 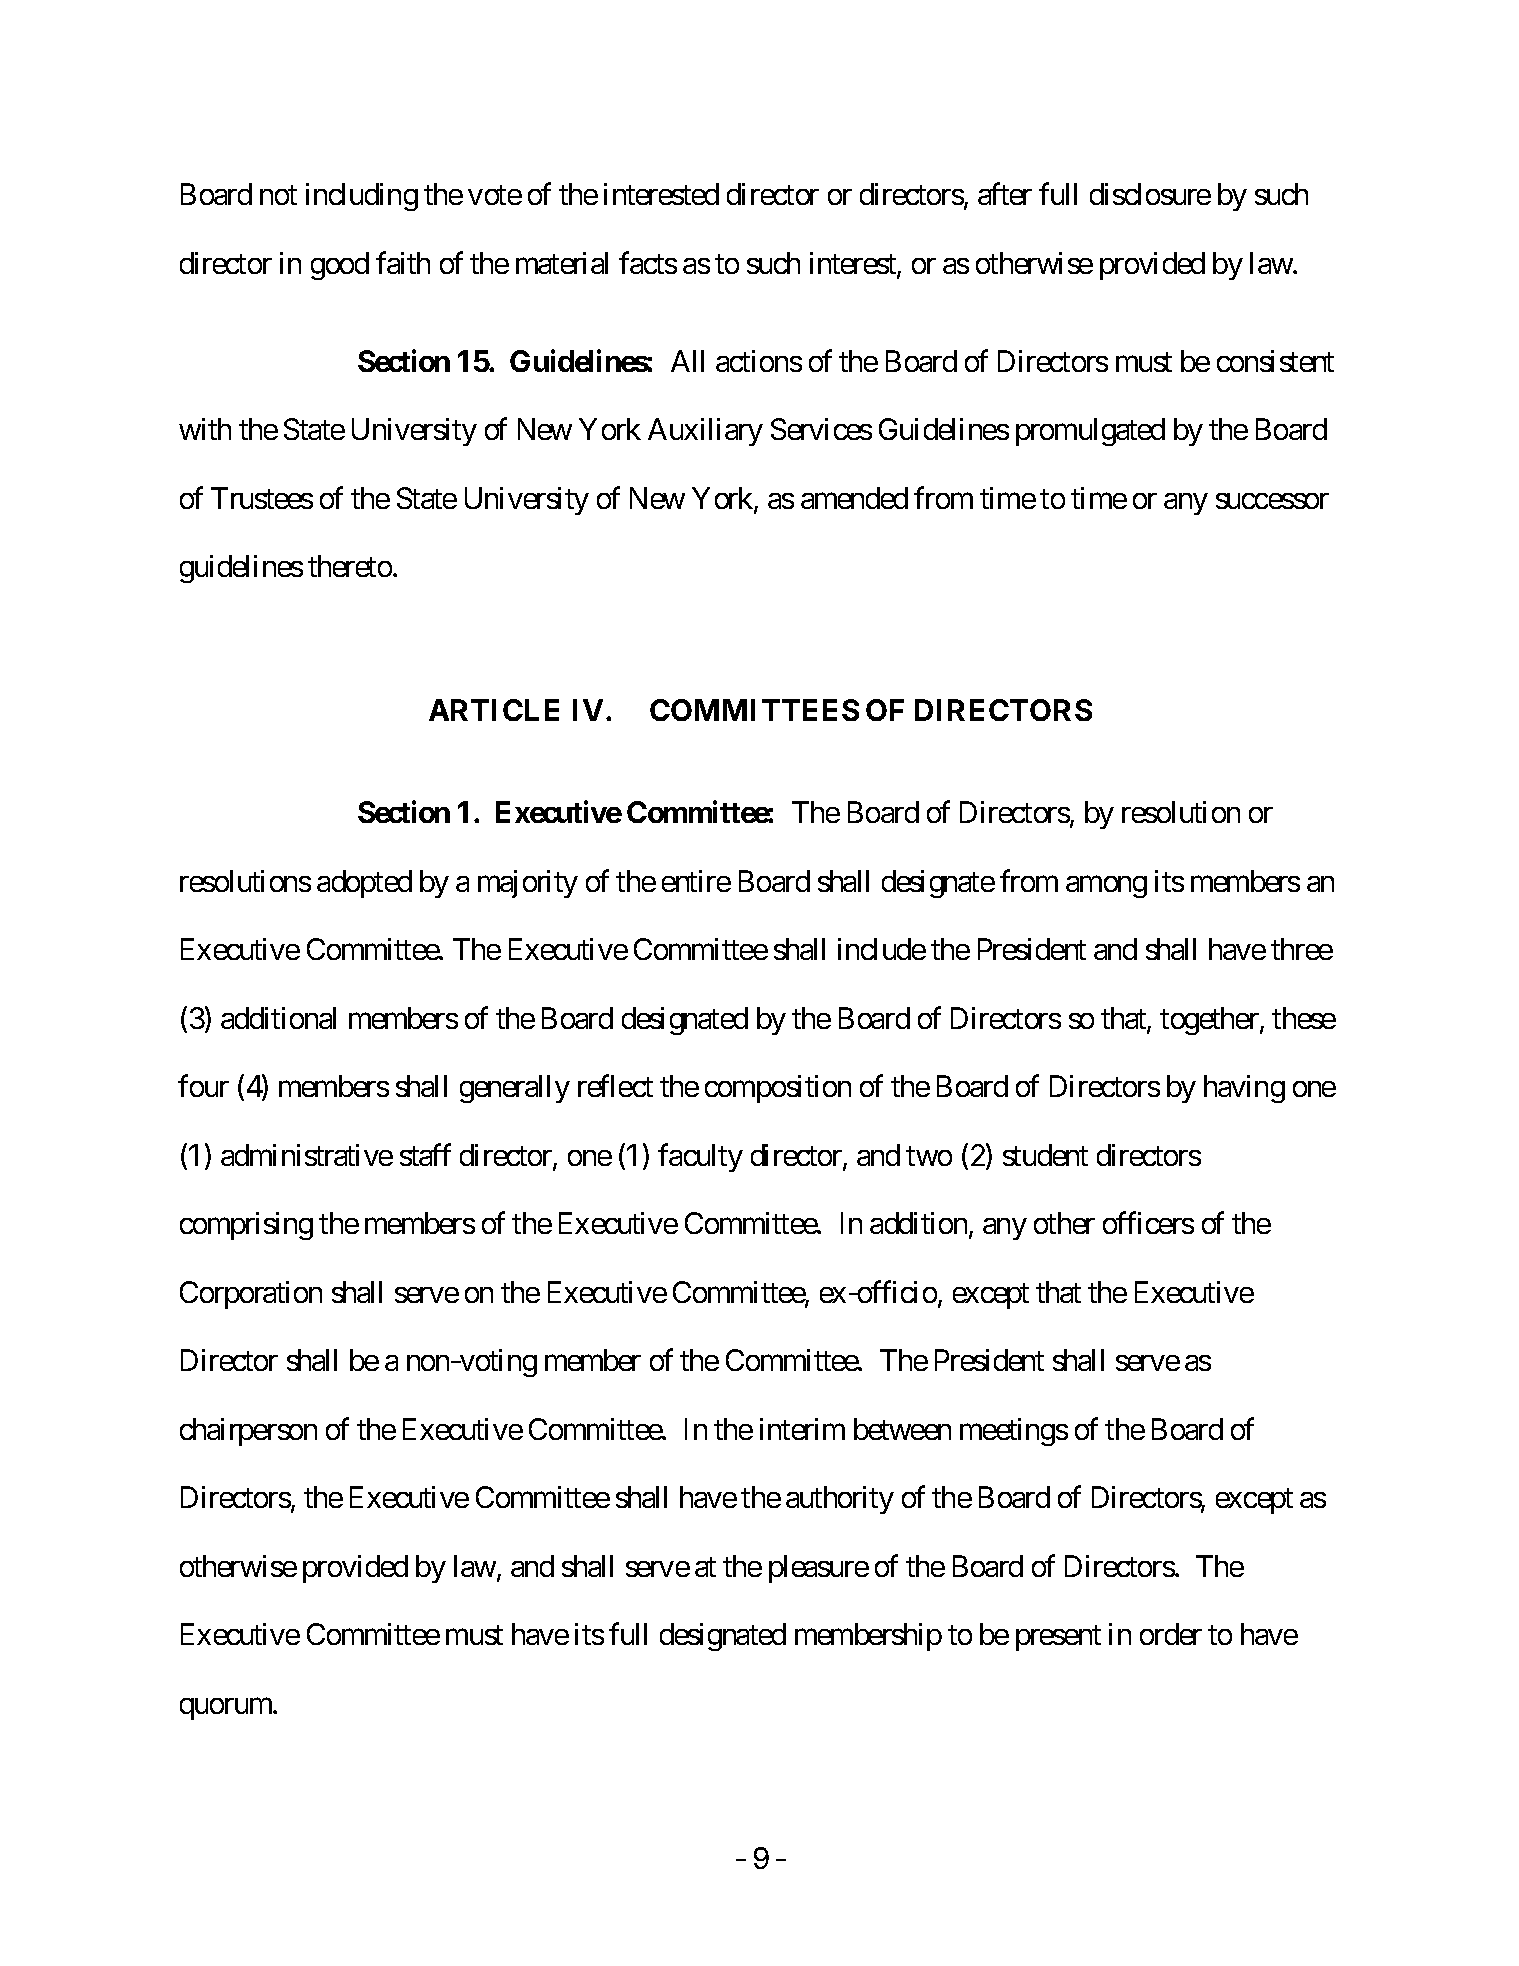 I want to click on adopted, so click(x=364, y=884).
